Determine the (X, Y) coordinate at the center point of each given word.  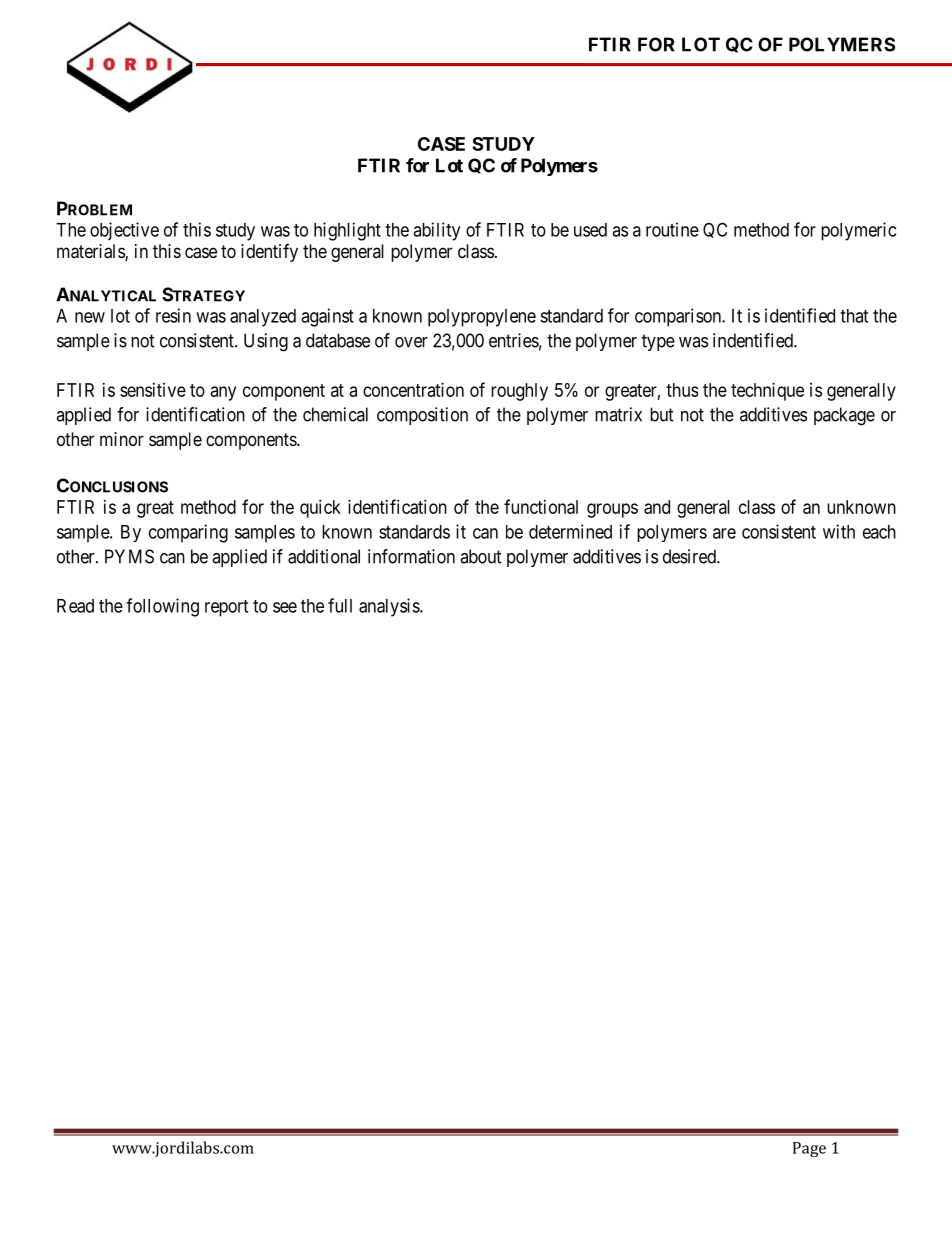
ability (436, 231)
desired (690, 556)
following (162, 607)
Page (809, 1149)
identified (800, 315)
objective (124, 231)
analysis (390, 607)
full (340, 605)
